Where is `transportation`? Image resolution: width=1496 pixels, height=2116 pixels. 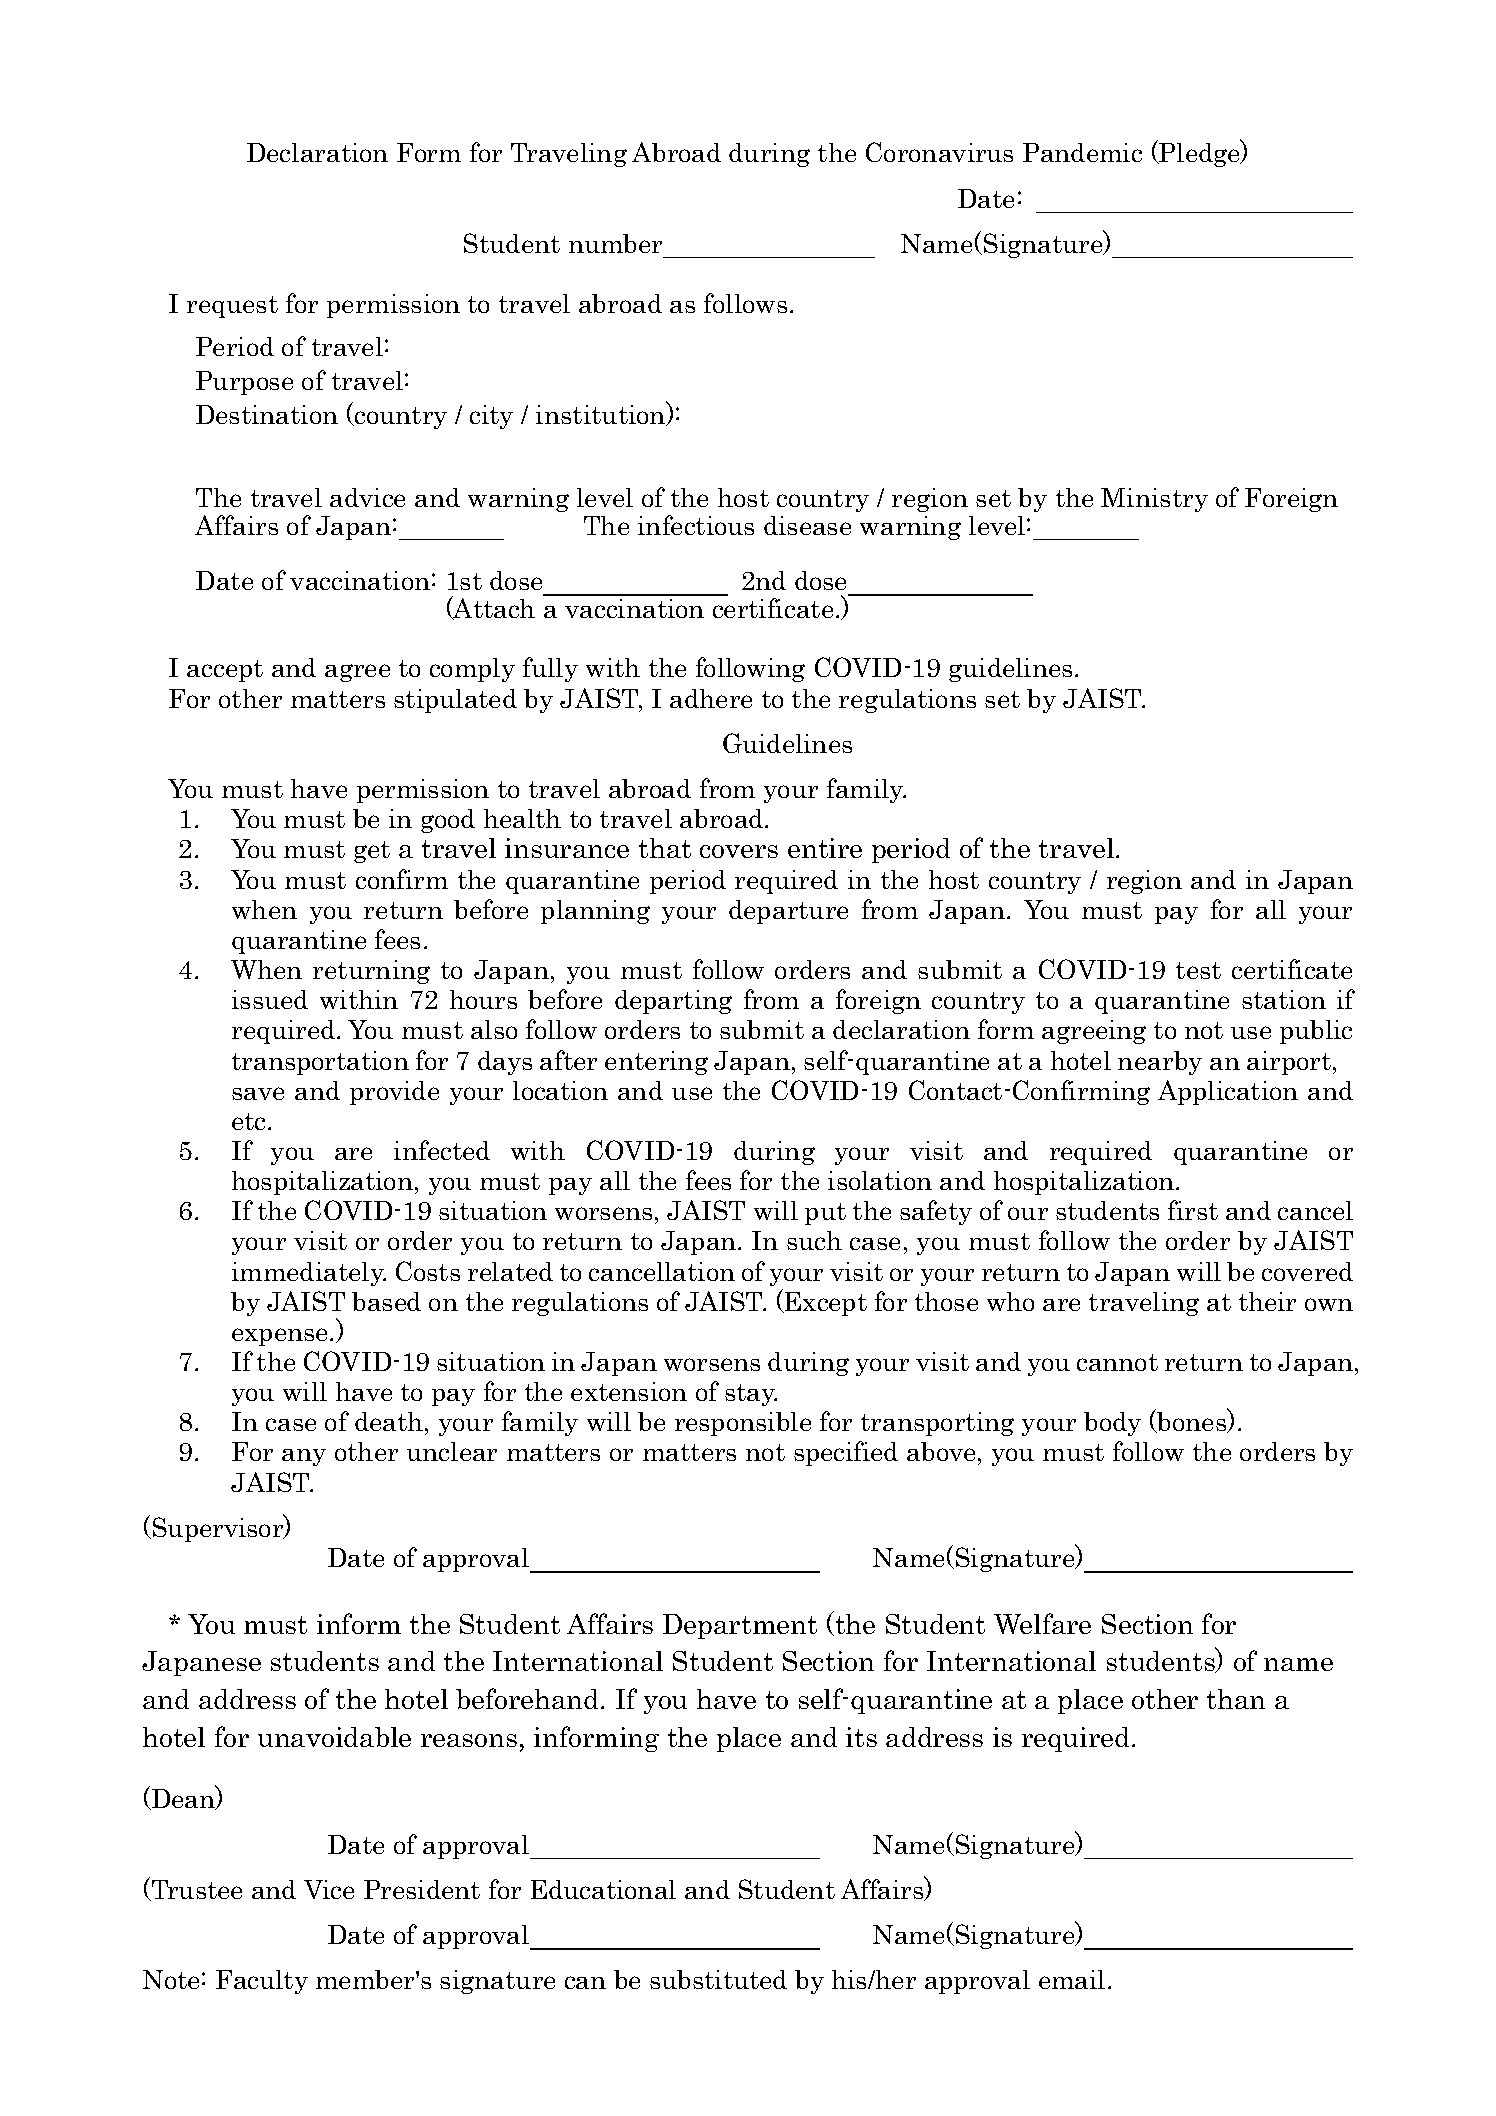 transportation is located at coordinates (320, 1063).
